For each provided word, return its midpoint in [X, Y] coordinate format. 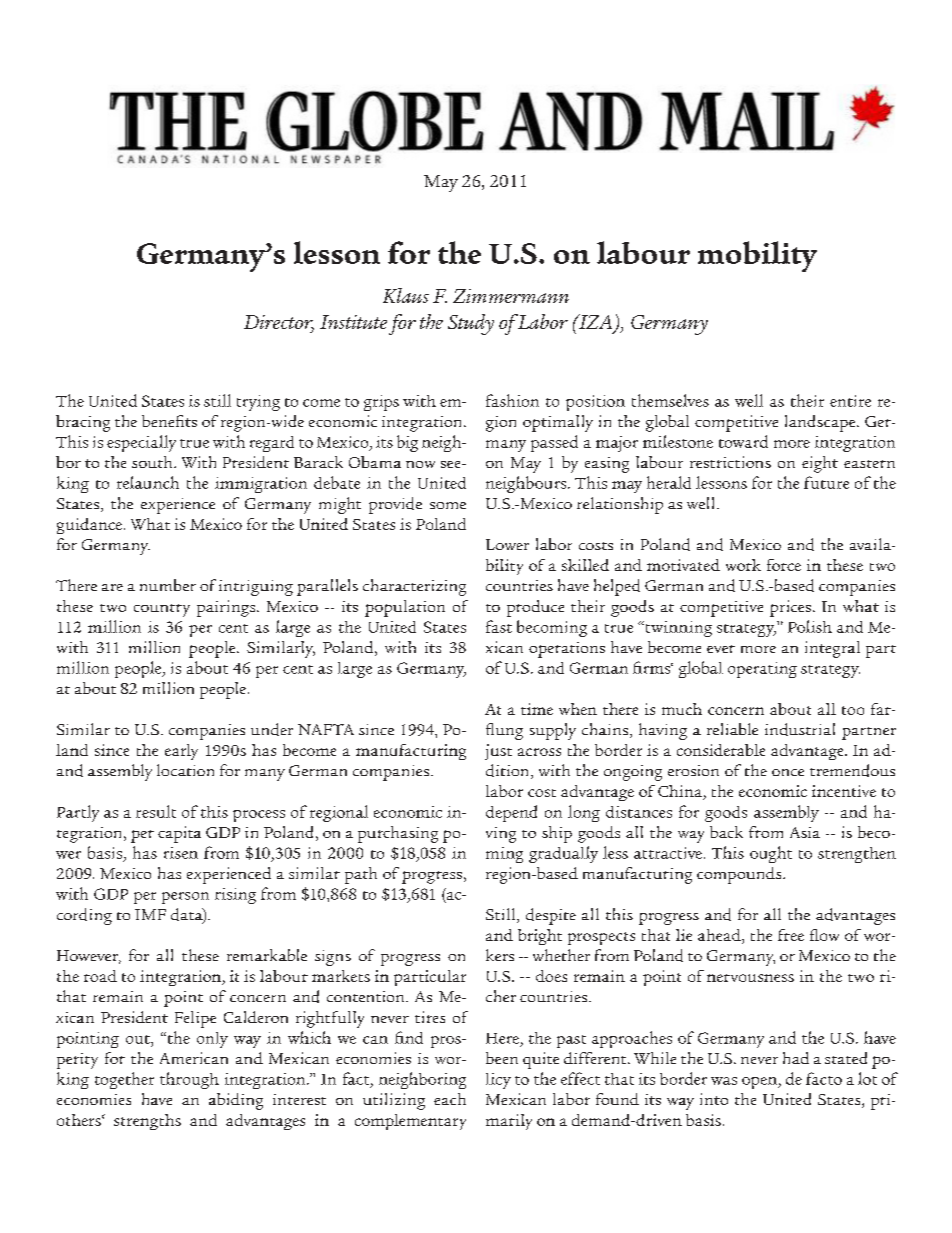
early [181, 752]
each [450, 1099]
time [537, 709]
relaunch [148, 482]
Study [471, 324]
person [185, 898]
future [826, 482]
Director [279, 323]
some [448, 505]
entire [850, 401]
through [189, 1080]
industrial [800, 729]
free [791, 935]
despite [551, 916]
